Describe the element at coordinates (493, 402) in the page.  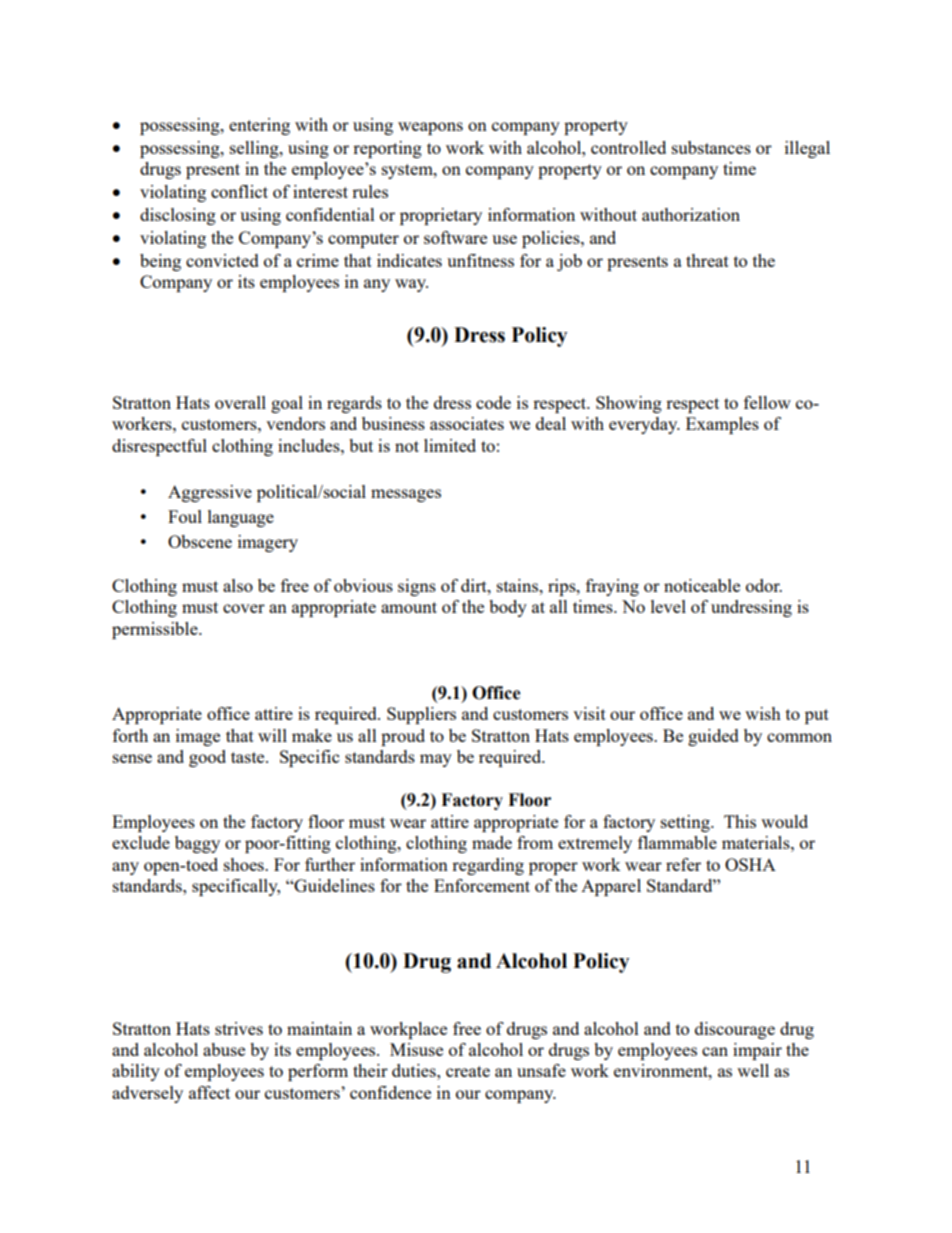
I see `code` at that location.
